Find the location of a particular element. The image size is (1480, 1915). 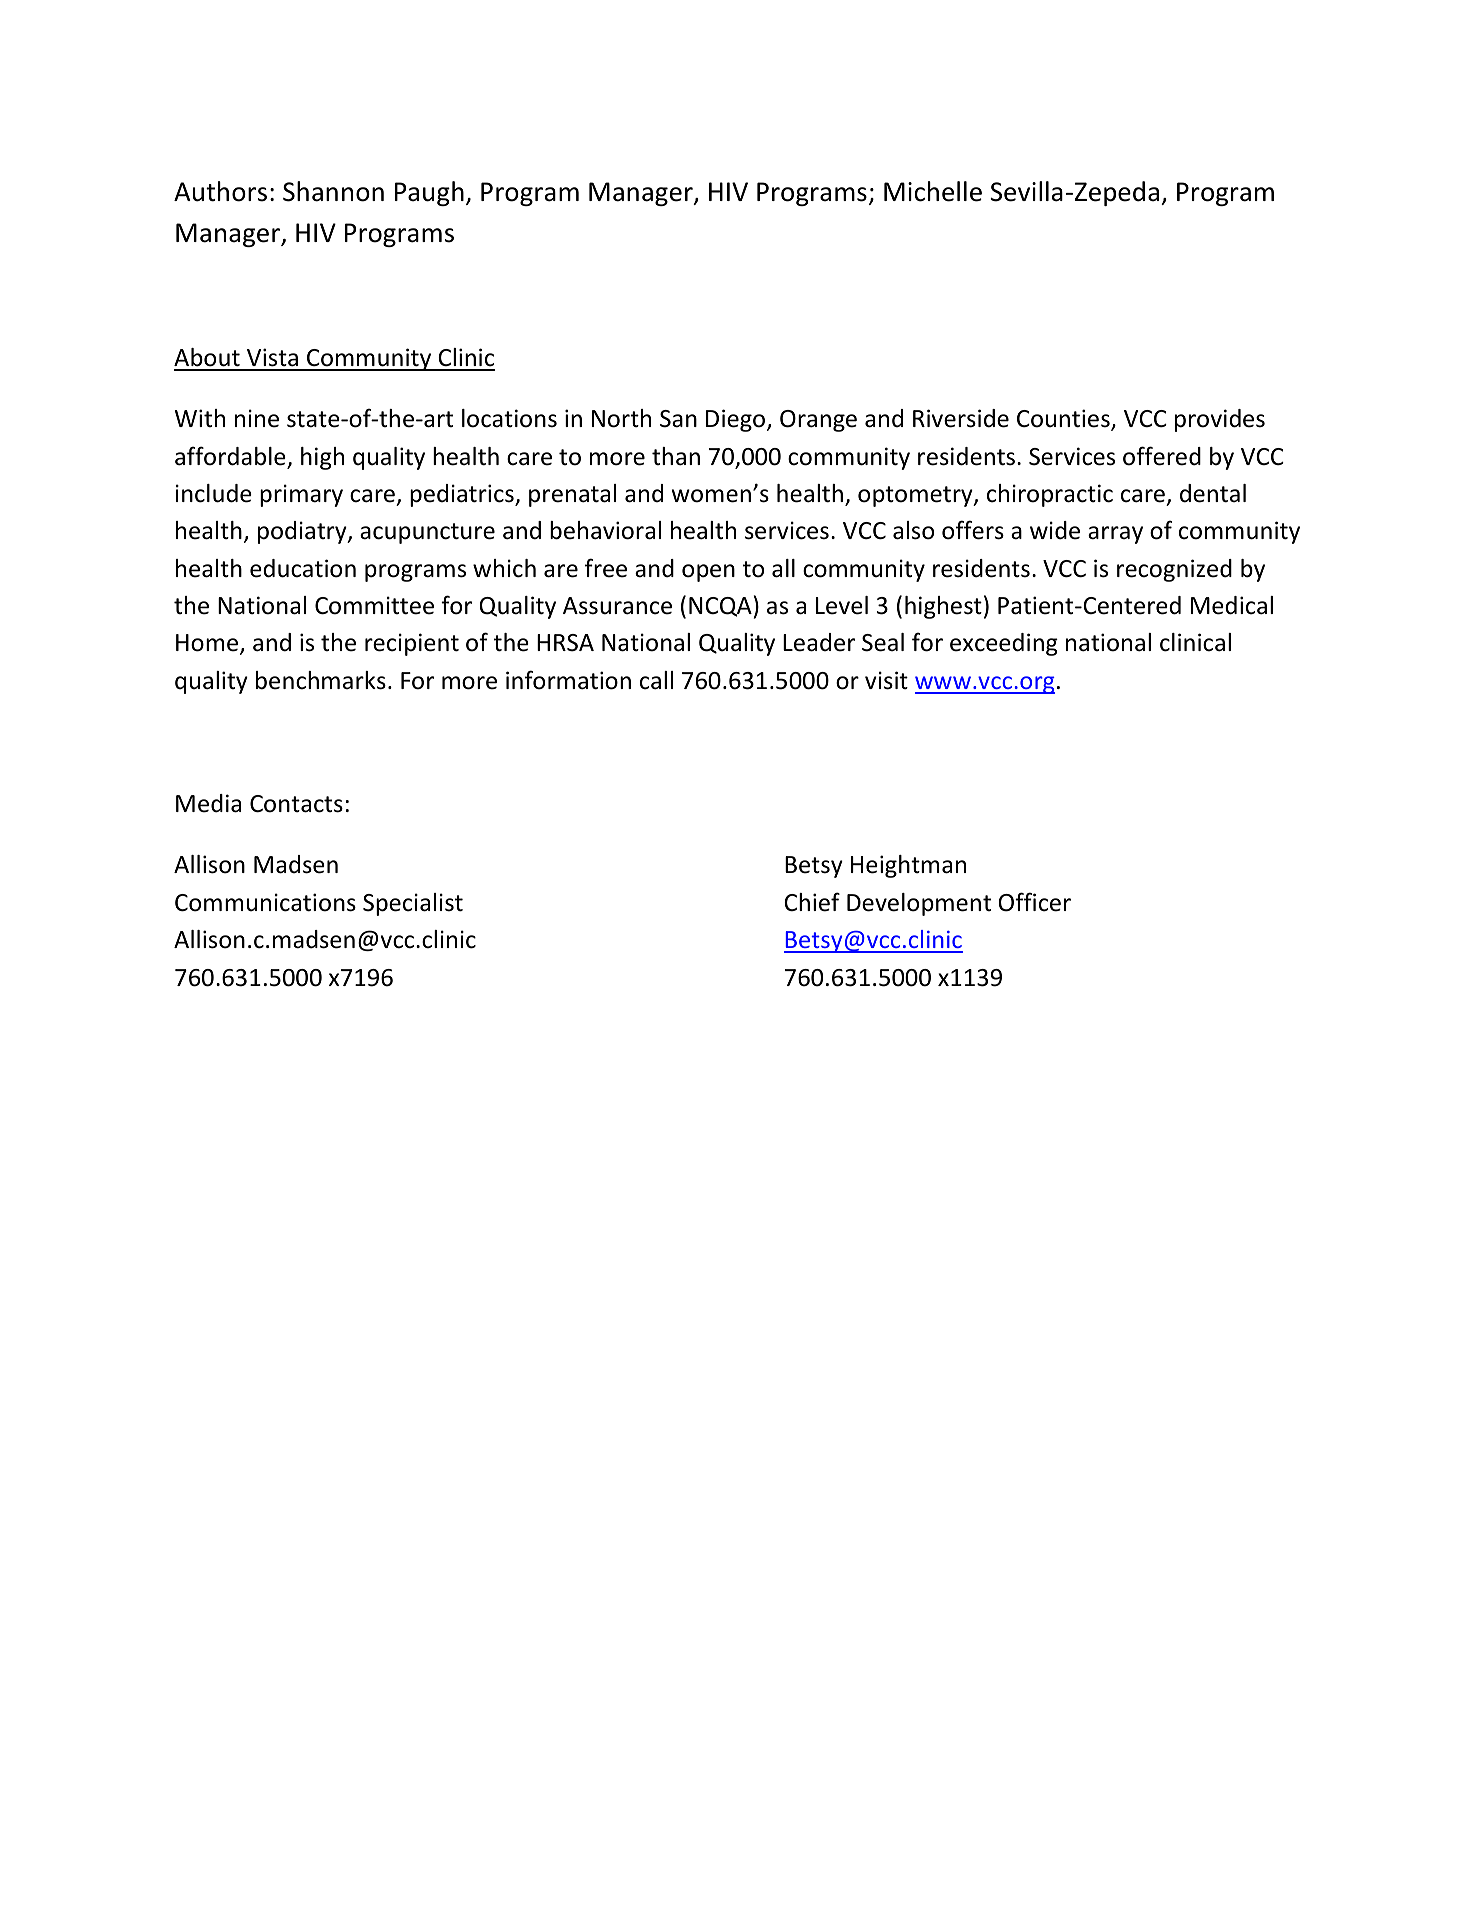

Shannon is located at coordinates (333, 191).
